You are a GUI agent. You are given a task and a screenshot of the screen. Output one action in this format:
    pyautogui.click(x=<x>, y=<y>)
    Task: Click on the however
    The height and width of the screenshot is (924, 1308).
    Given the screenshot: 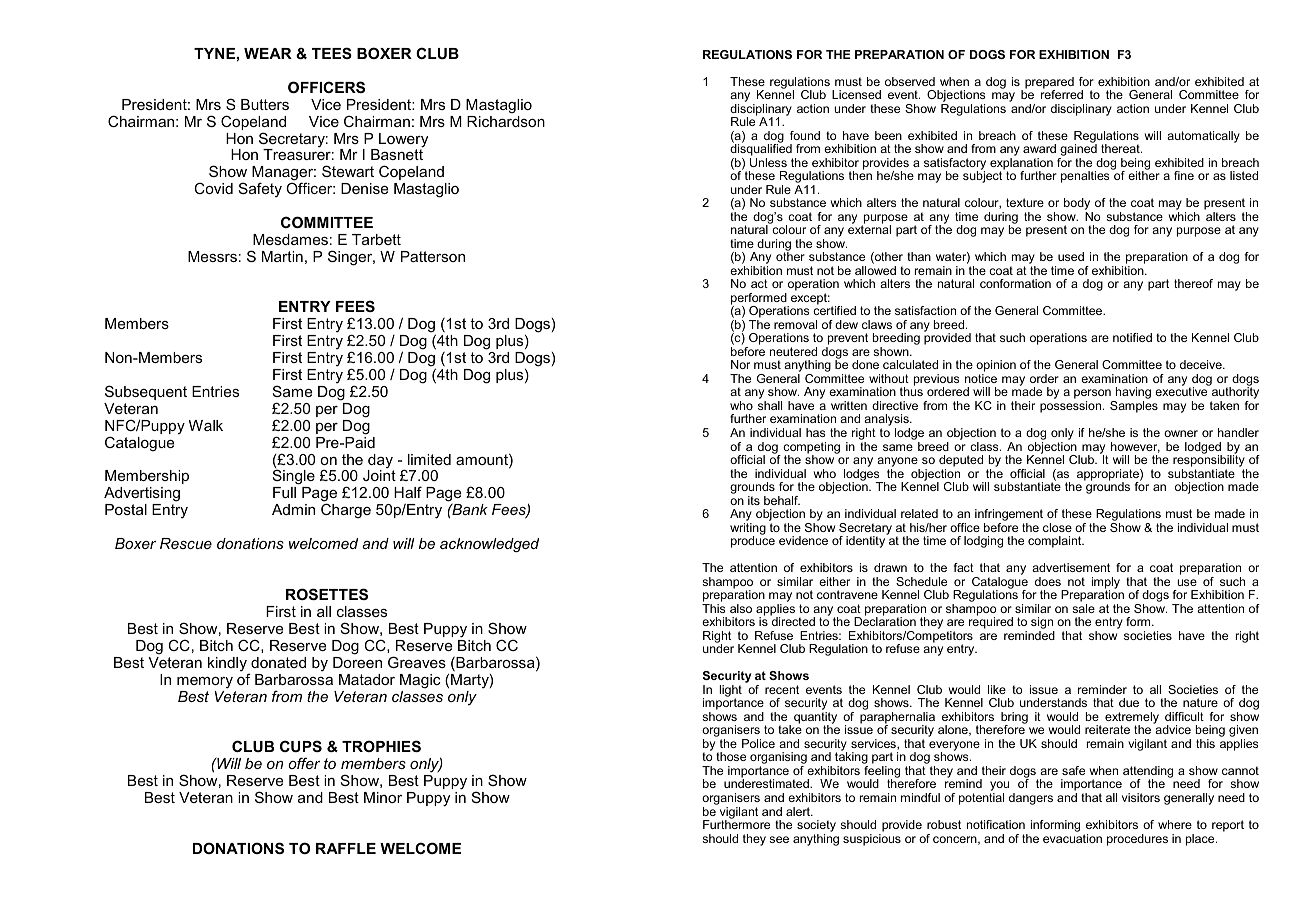 What is the action you would take?
    pyautogui.click(x=1135, y=447)
